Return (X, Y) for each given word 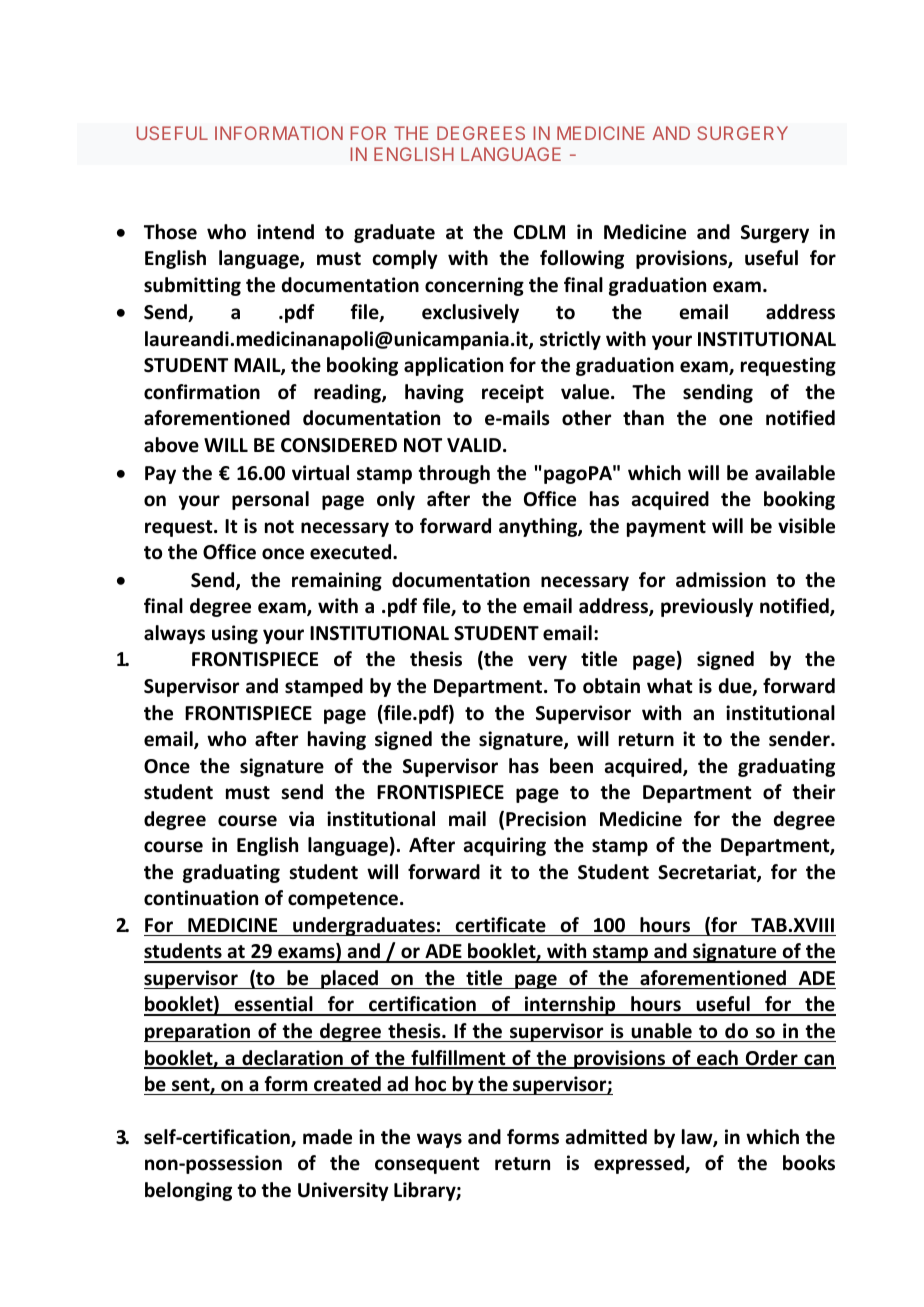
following (582, 259)
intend (285, 232)
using (235, 634)
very (547, 662)
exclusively (470, 313)
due (736, 687)
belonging (188, 1191)
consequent (427, 1165)
